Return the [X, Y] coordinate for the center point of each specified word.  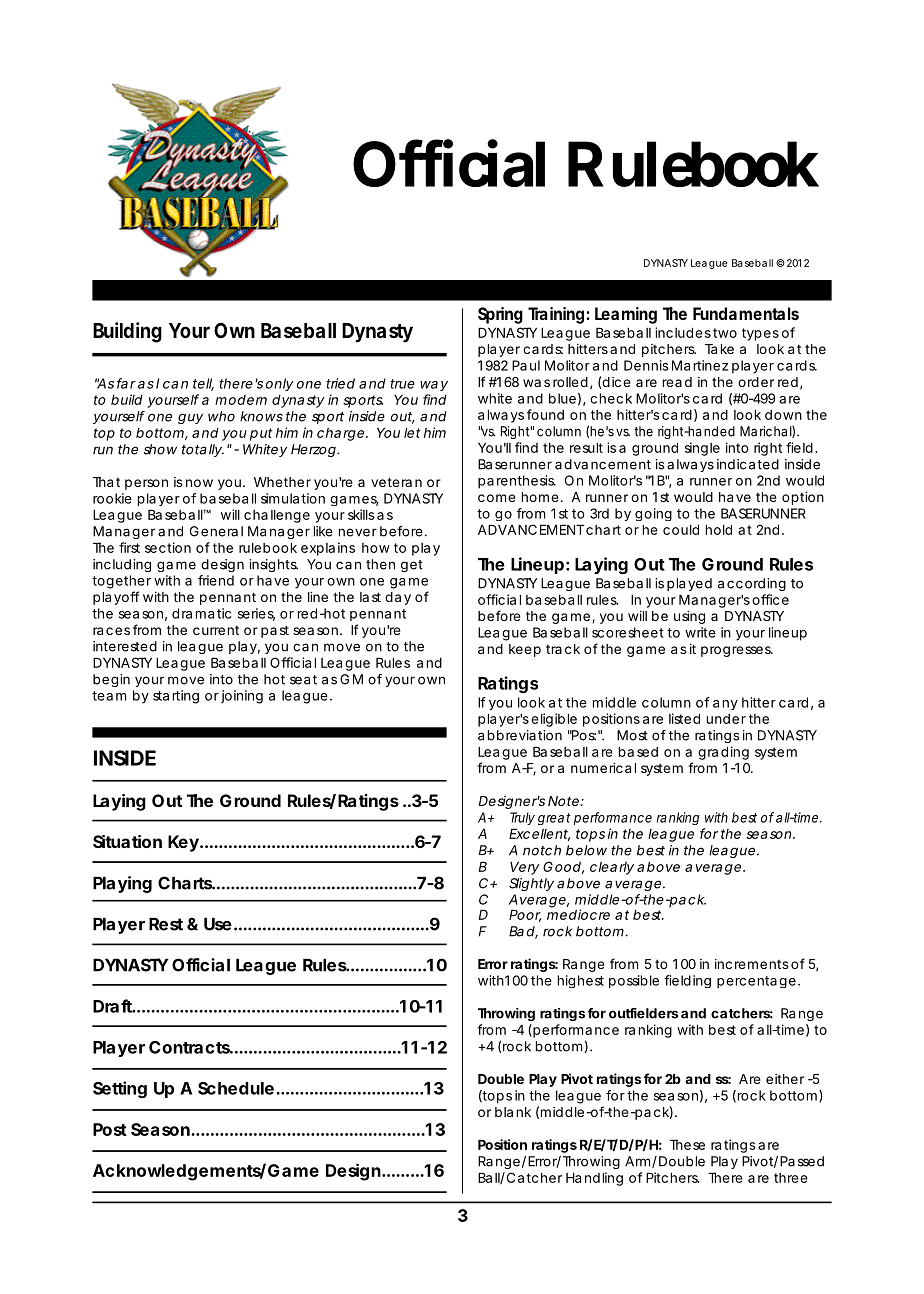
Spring [500, 315]
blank [513, 1112]
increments [752, 964]
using [689, 617]
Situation [127, 841]
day [398, 598]
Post [110, 1129]
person [146, 484]
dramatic [201, 613]
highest [581, 981]
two [725, 333]
